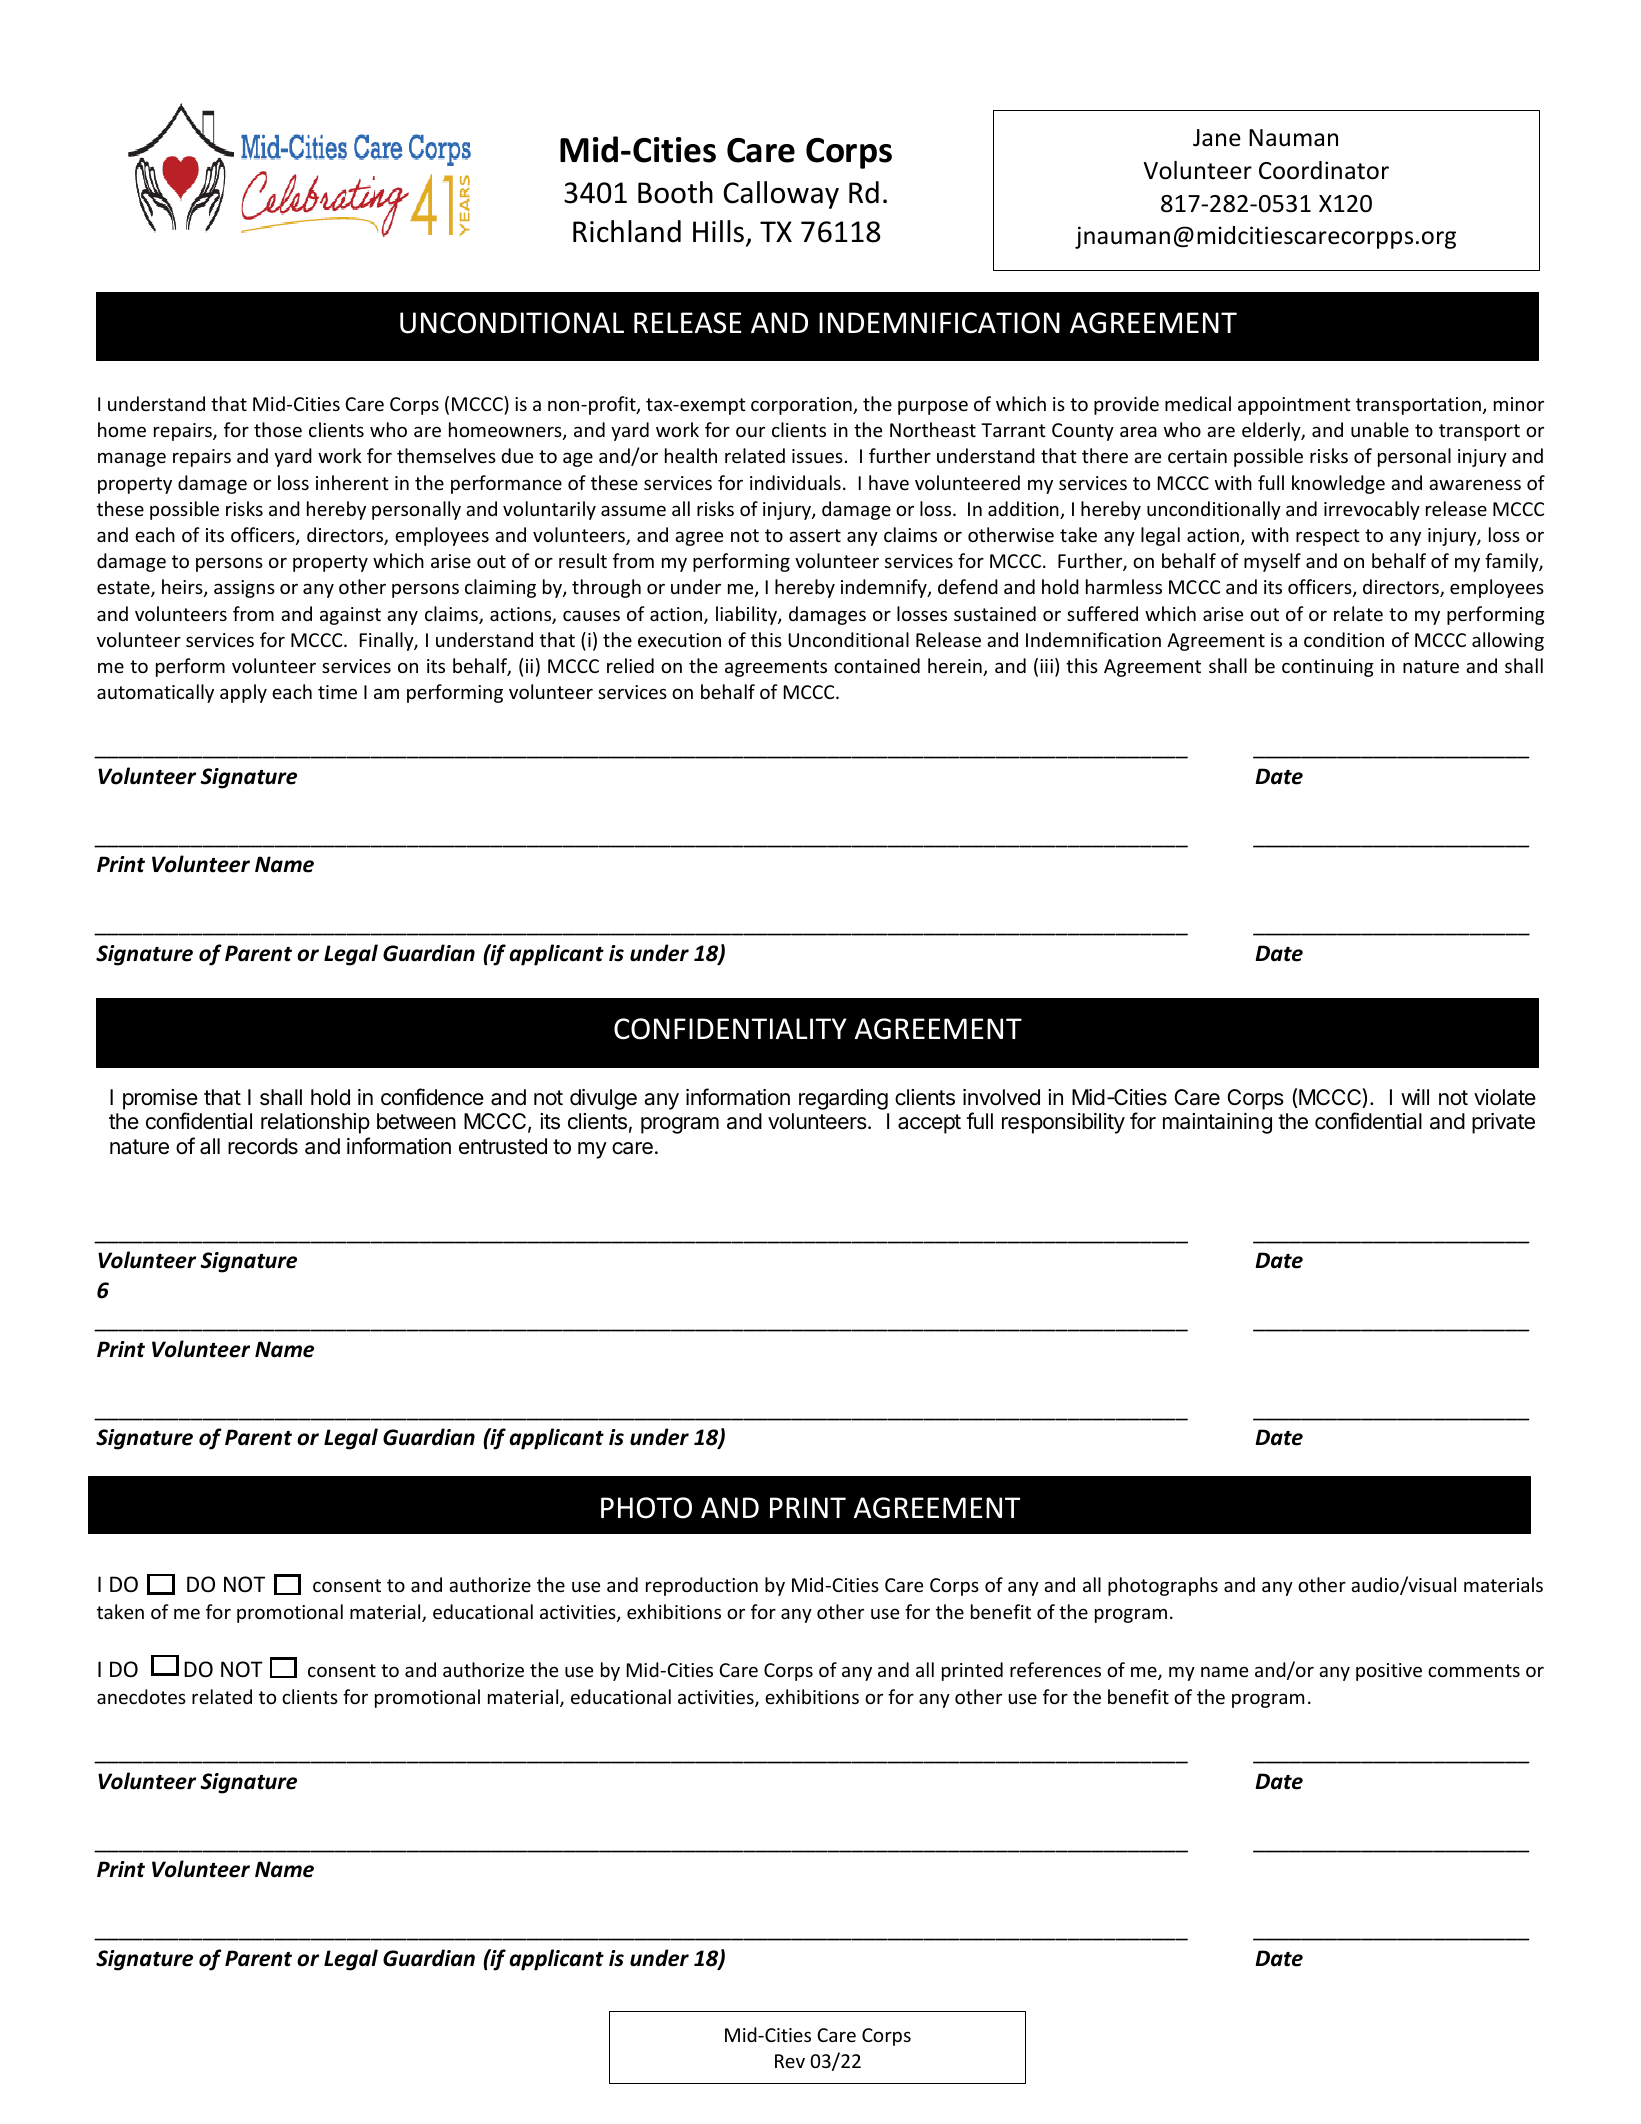 This image has height=2124, width=1641. Describe the element at coordinates (1415, 1097) in the image. I see `will` at that location.
